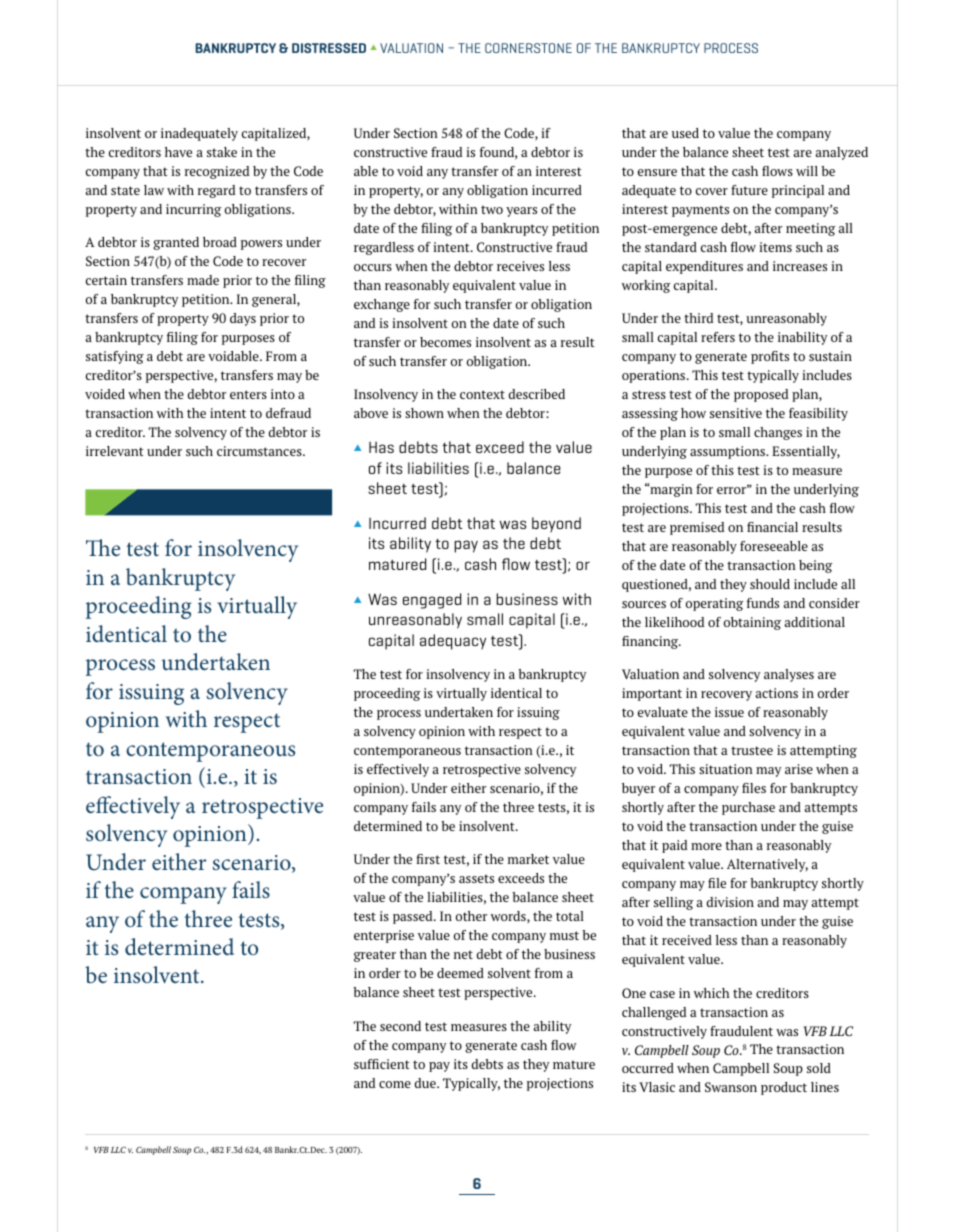 The image size is (954, 1232). Describe the element at coordinates (685, 133) in the screenshot. I see `used` at that location.
